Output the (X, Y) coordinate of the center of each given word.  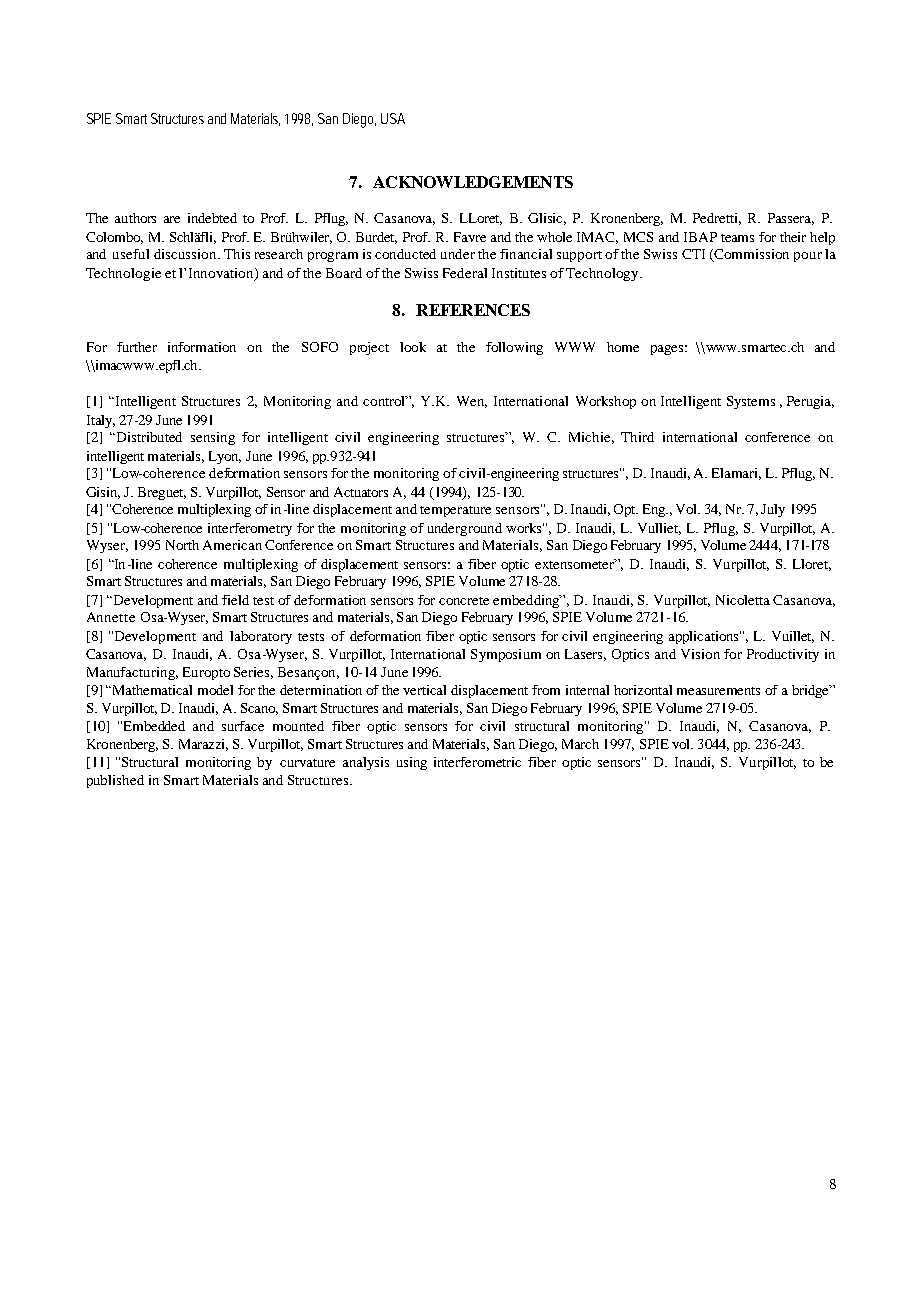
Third (637, 437)
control (385, 401)
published (115, 781)
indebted (212, 218)
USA (393, 118)
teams (737, 238)
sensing (213, 438)
